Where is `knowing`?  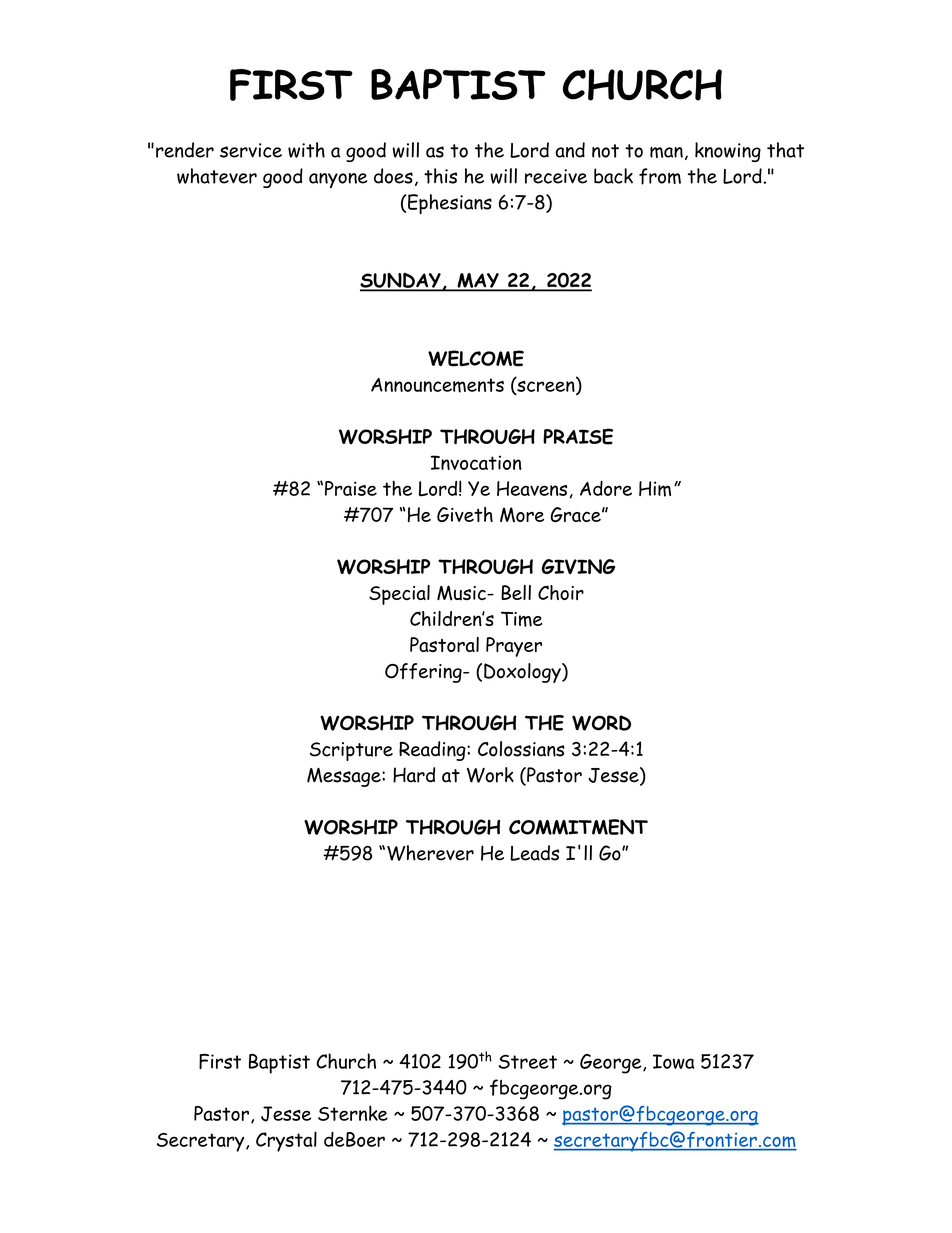 knowing is located at coordinates (728, 152).
